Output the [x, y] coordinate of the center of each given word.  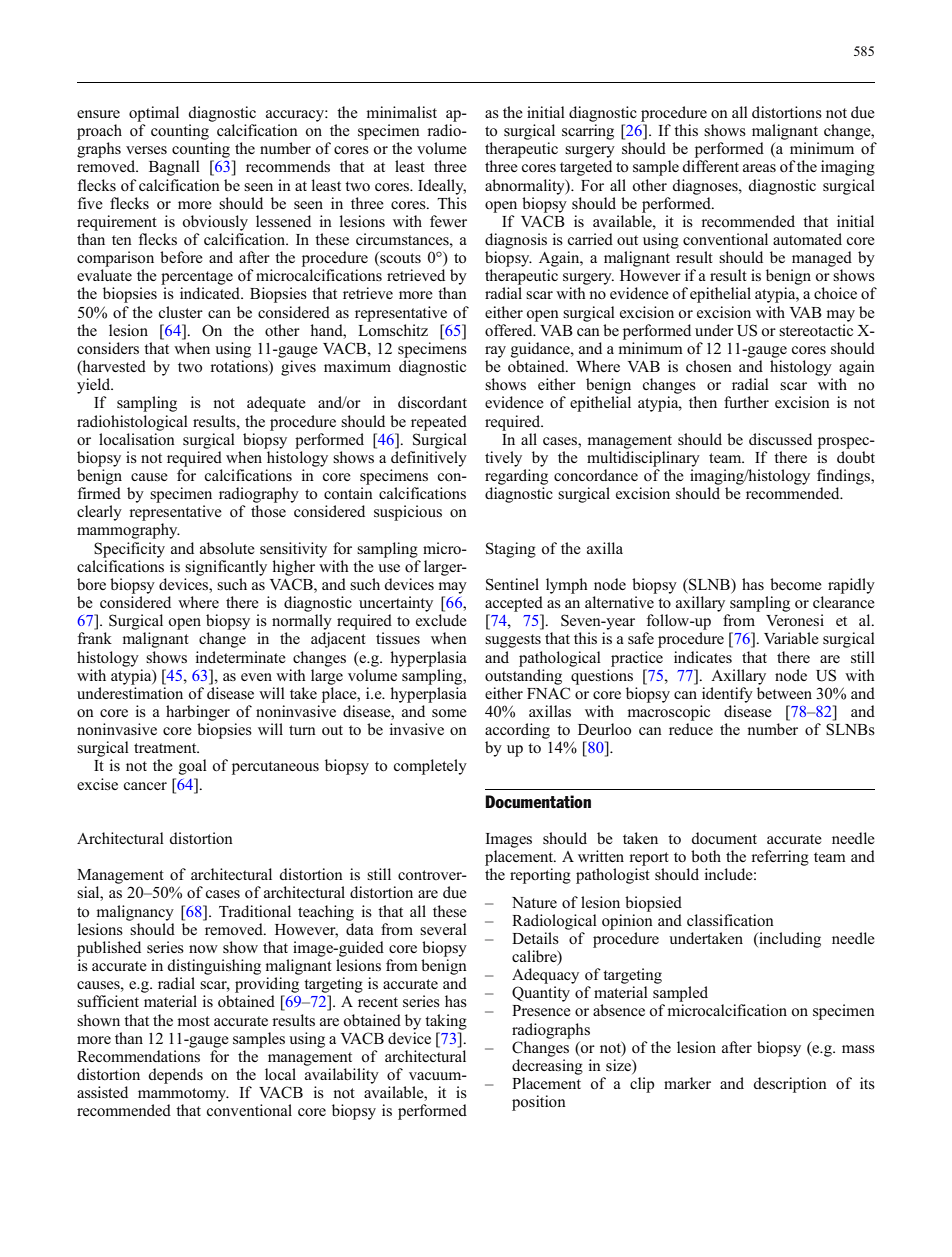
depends [175, 1076]
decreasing [547, 1067]
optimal [154, 114]
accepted [514, 604]
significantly [226, 568]
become [796, 584]
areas [759, 168]
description [790, 1085]
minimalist [401, 112]
